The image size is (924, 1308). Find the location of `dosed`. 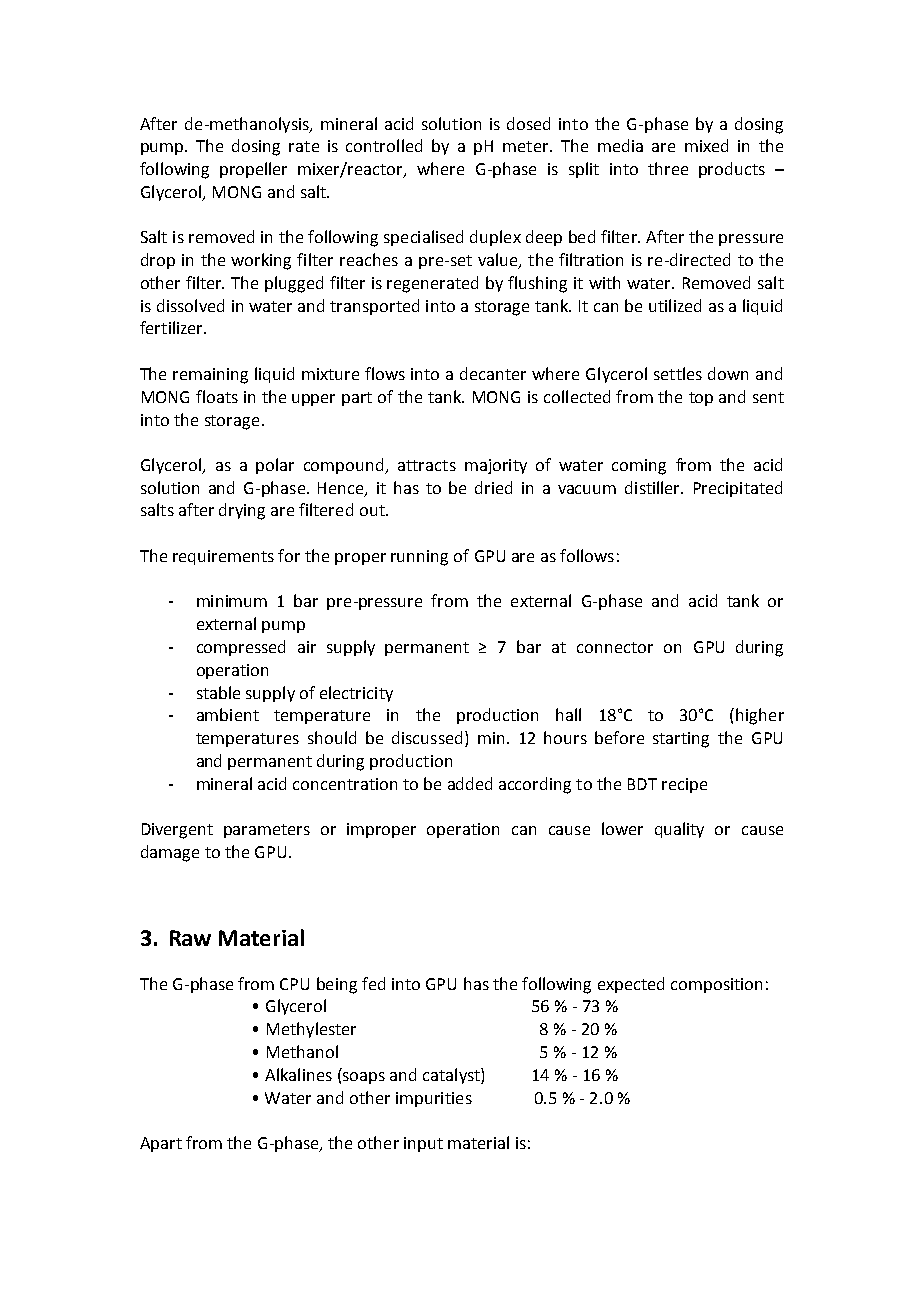

dosed is located at coordinates (528, 123).
